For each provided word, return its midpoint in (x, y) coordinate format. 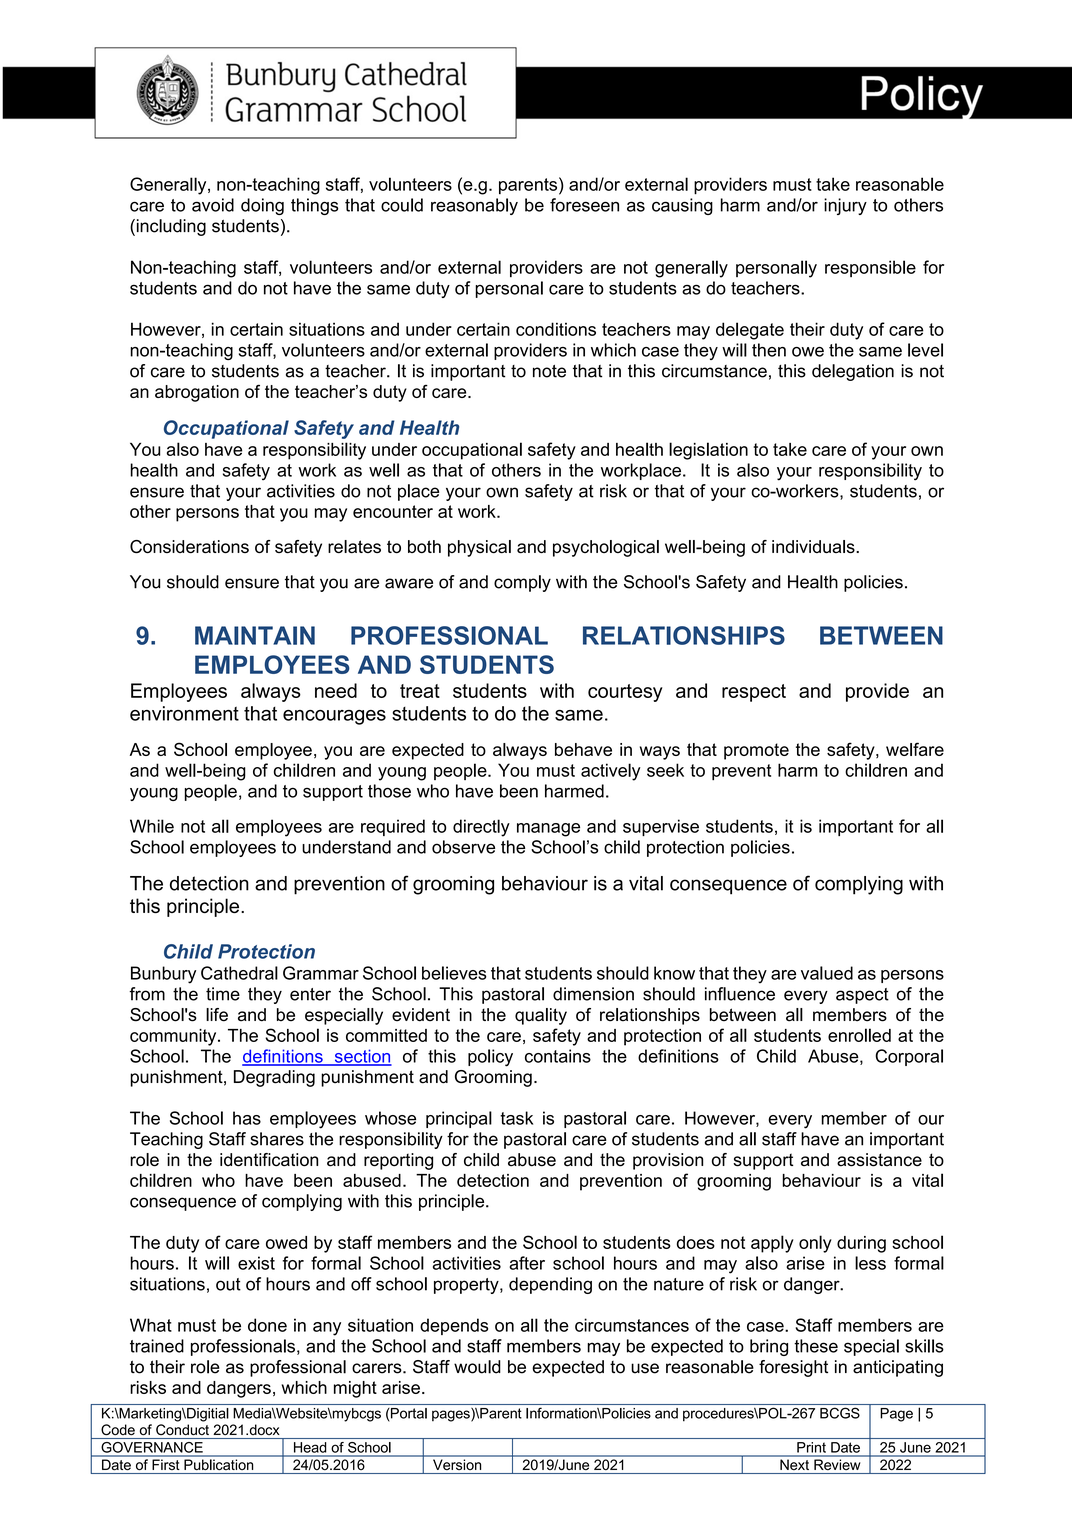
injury (845, 206)
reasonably (474, 206)
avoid (213, 205)
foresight (793, 1368)
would (477, 1367)
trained (157, 1346)
